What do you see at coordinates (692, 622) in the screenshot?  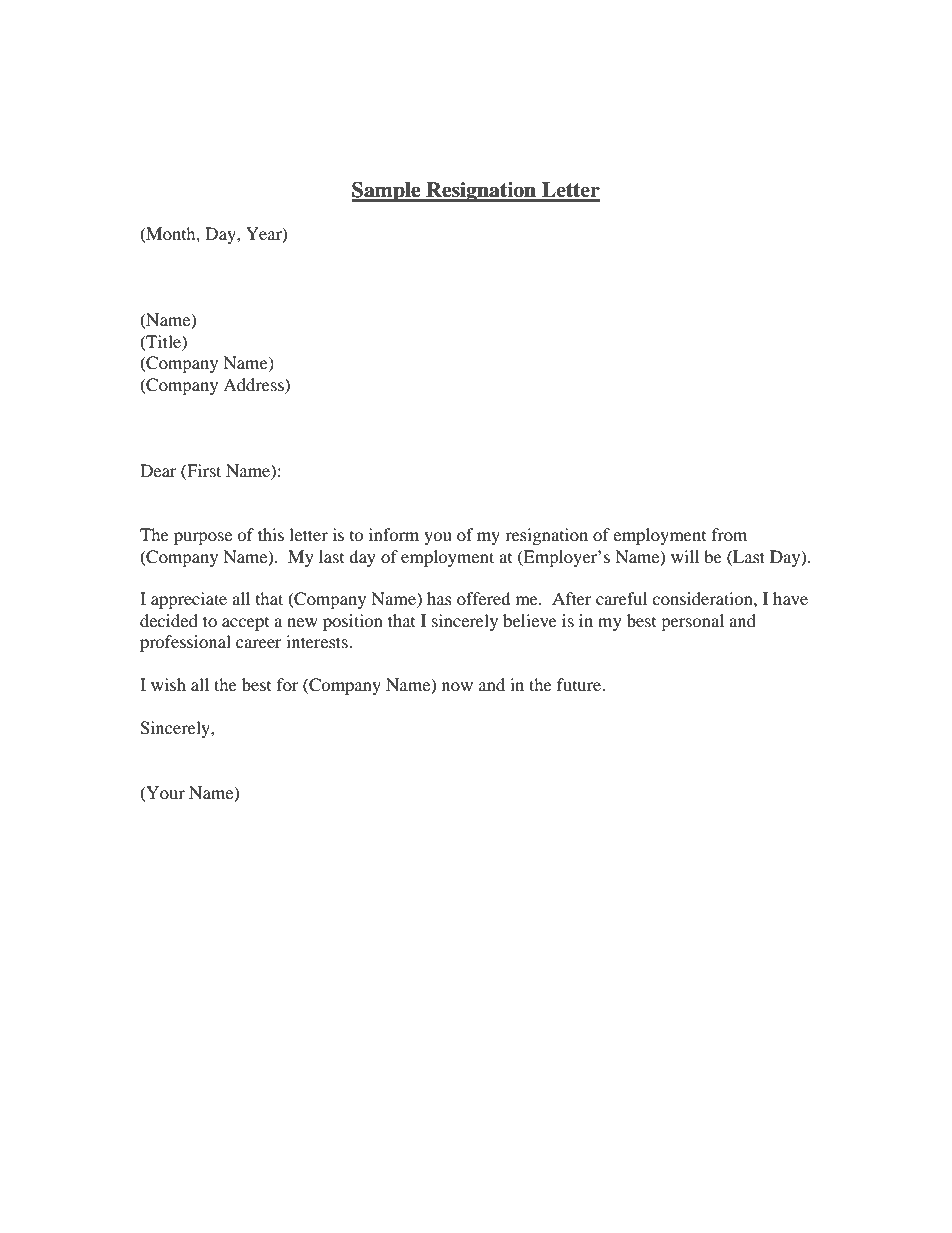 I see `personal` at bounding box center [692, 622].
